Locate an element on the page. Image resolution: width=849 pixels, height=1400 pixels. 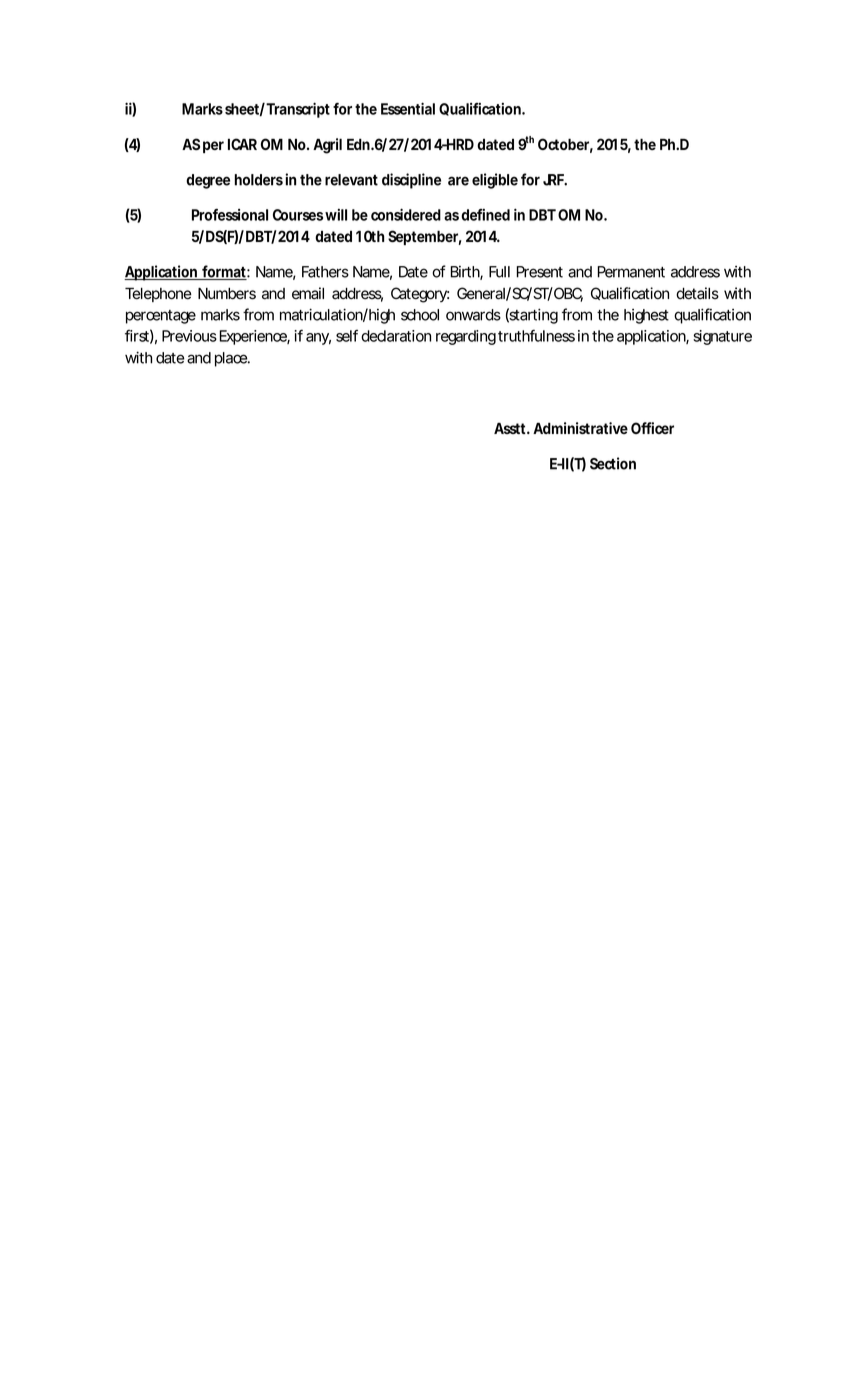
October is located at coordinates (565, 145).
